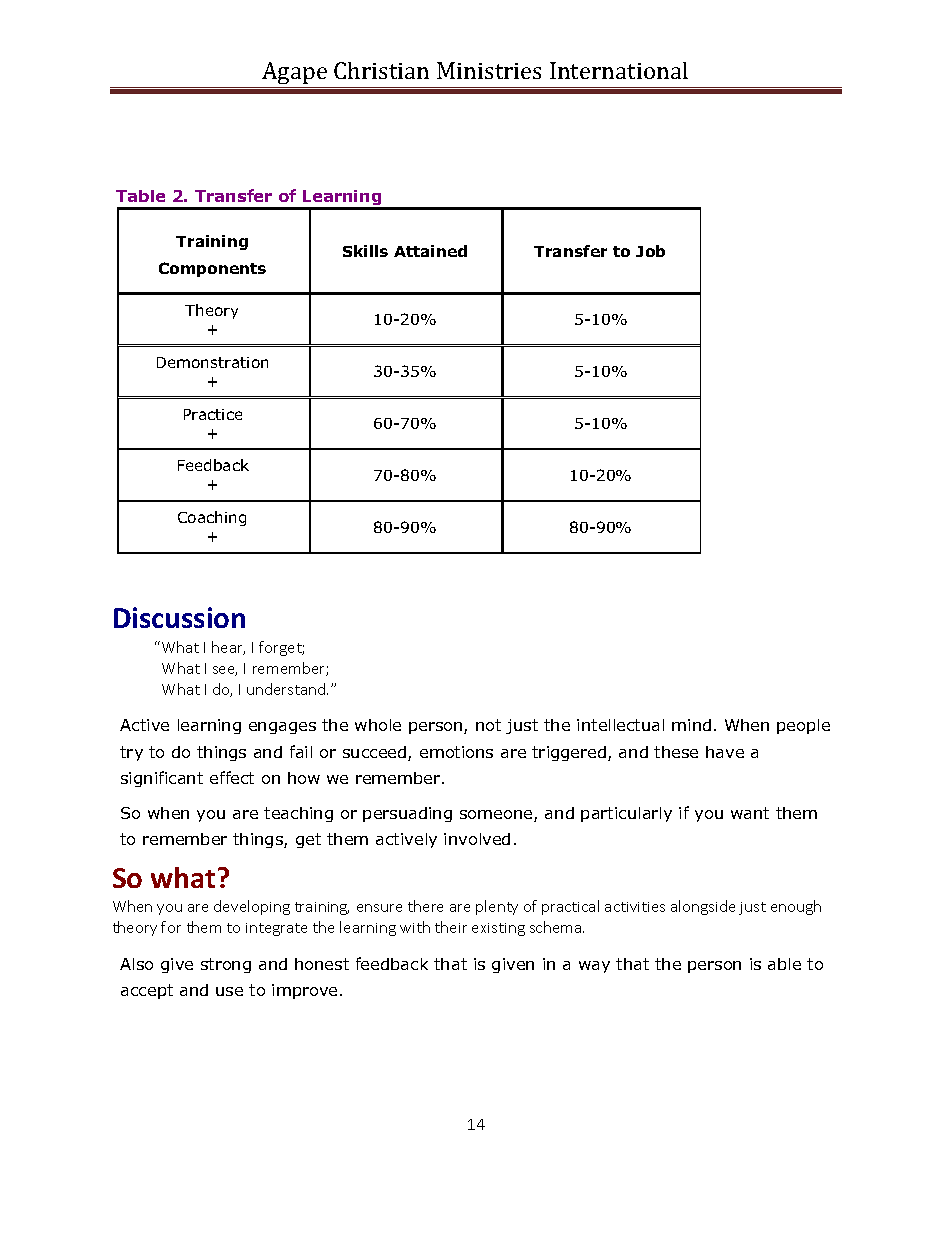  I want to click on effect, so click(232, 777).
